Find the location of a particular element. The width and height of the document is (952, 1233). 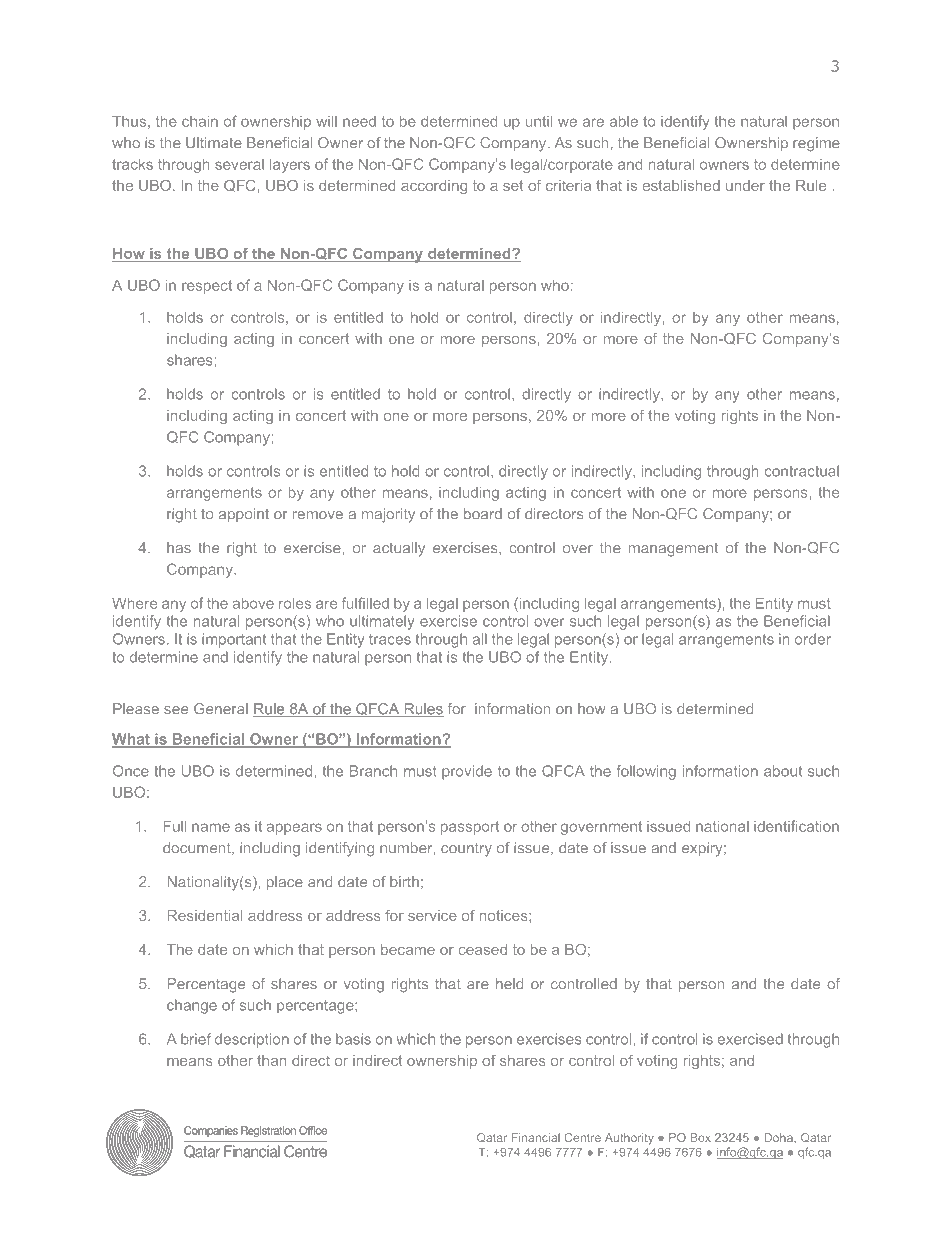

order is located at coordinates (813, 639).
